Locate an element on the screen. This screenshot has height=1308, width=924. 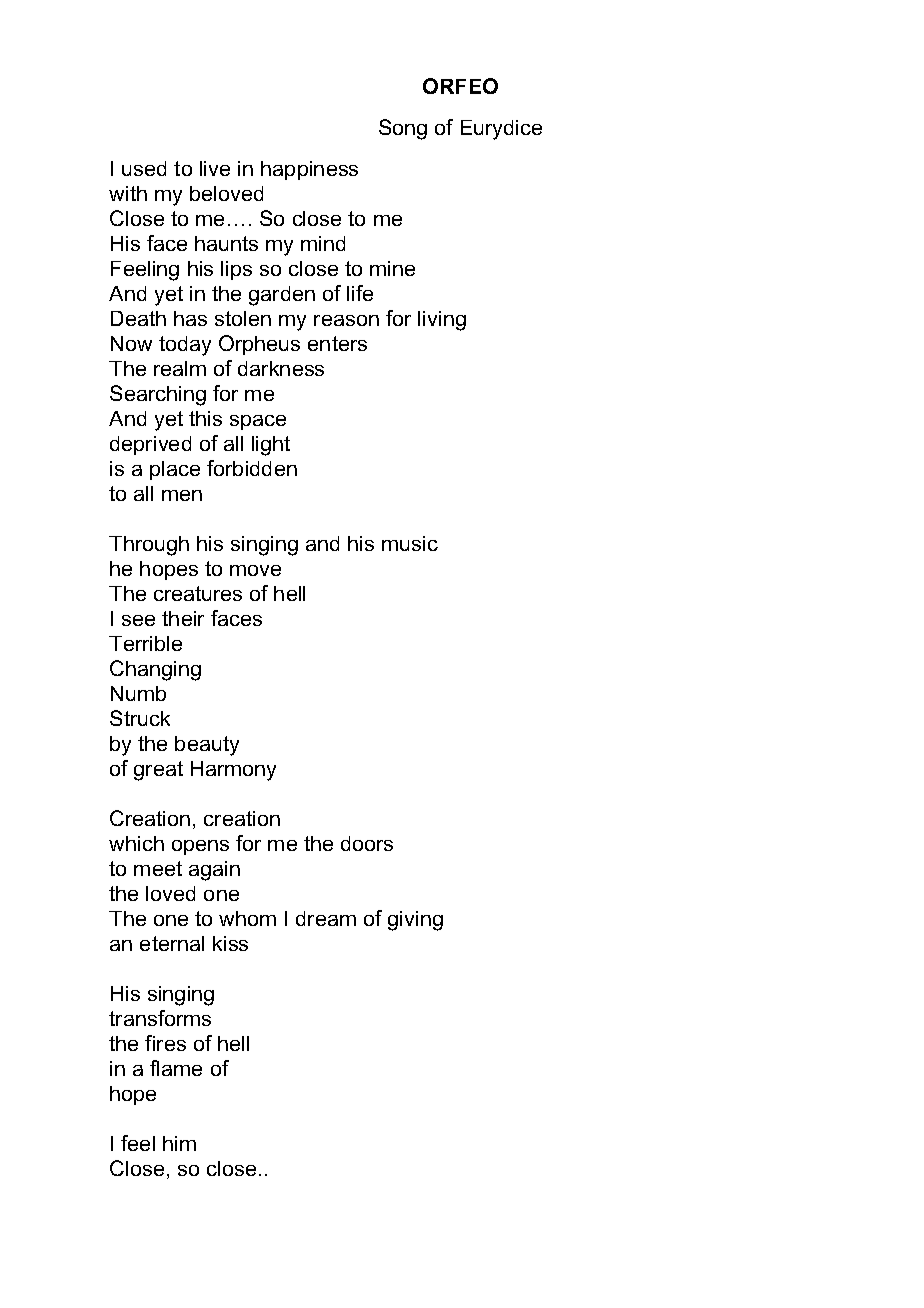
music is located at coordinates (410, 543).
